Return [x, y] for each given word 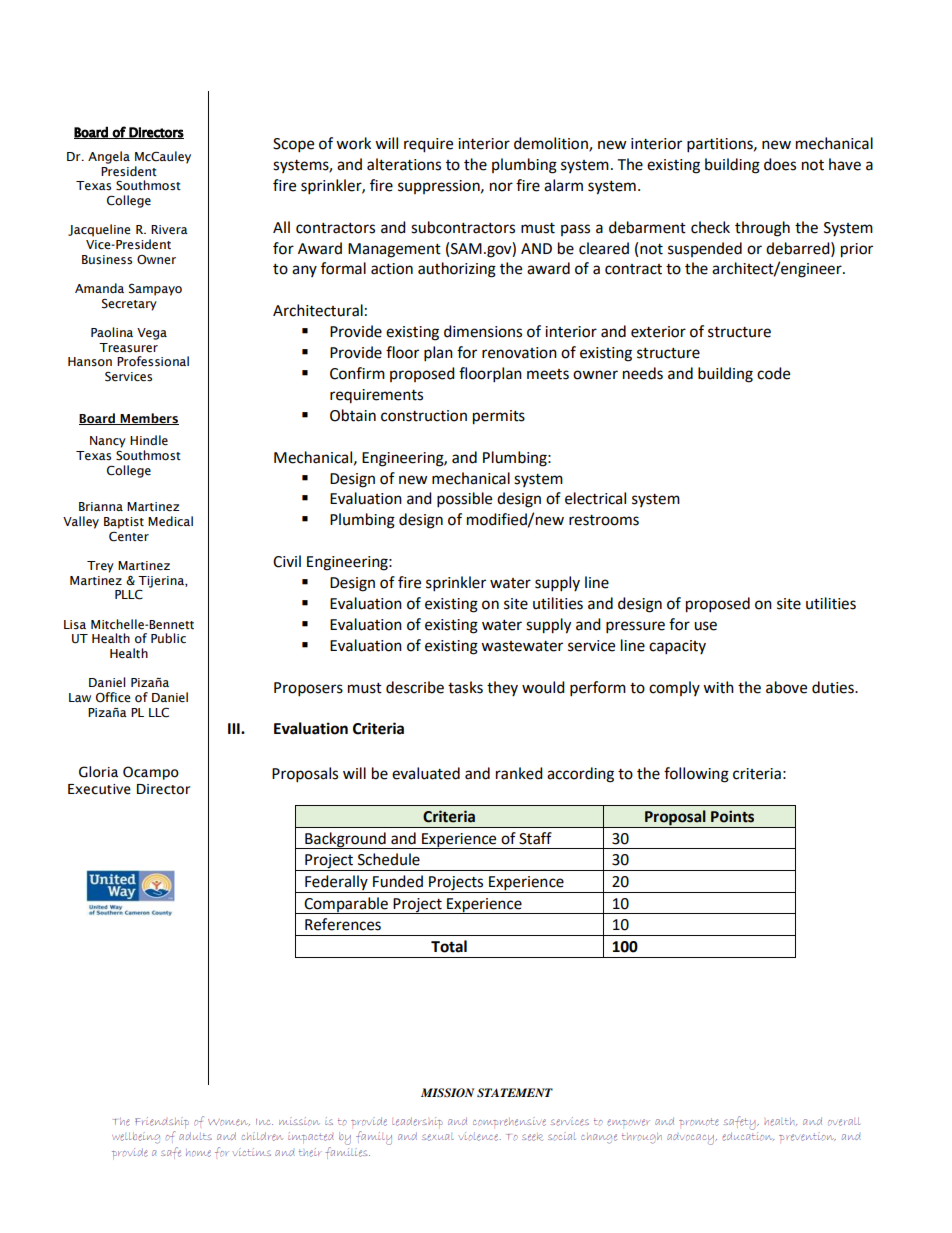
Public [168, 638]
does [780, 164]
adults [195, 1136]
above [786, 687]
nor [501, 187]
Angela [109, 157]
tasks [465, 687]
